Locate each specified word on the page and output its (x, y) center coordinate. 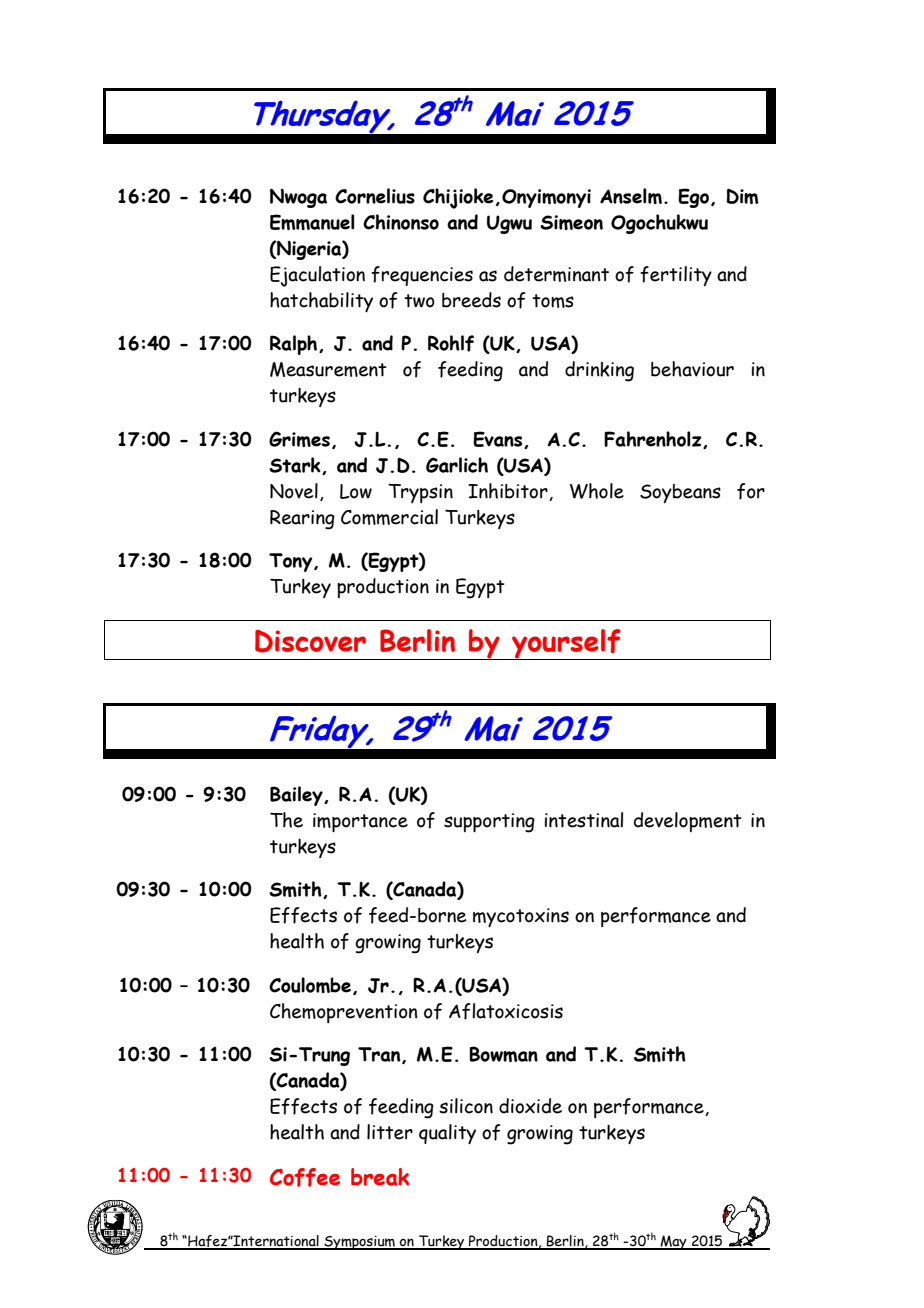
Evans (499, 440)
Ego (693, 198)
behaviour (692, 369)
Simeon (571, 222)
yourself (566, 644)
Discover (310, 641)
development (688, 822)
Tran (380, 1055)
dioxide (530, 1106)
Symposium (359, 1243)
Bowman (503, 1054)
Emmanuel (312, 222)
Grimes (299, 439)
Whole (597, 491)
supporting (489, 823)
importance (360, 822)
